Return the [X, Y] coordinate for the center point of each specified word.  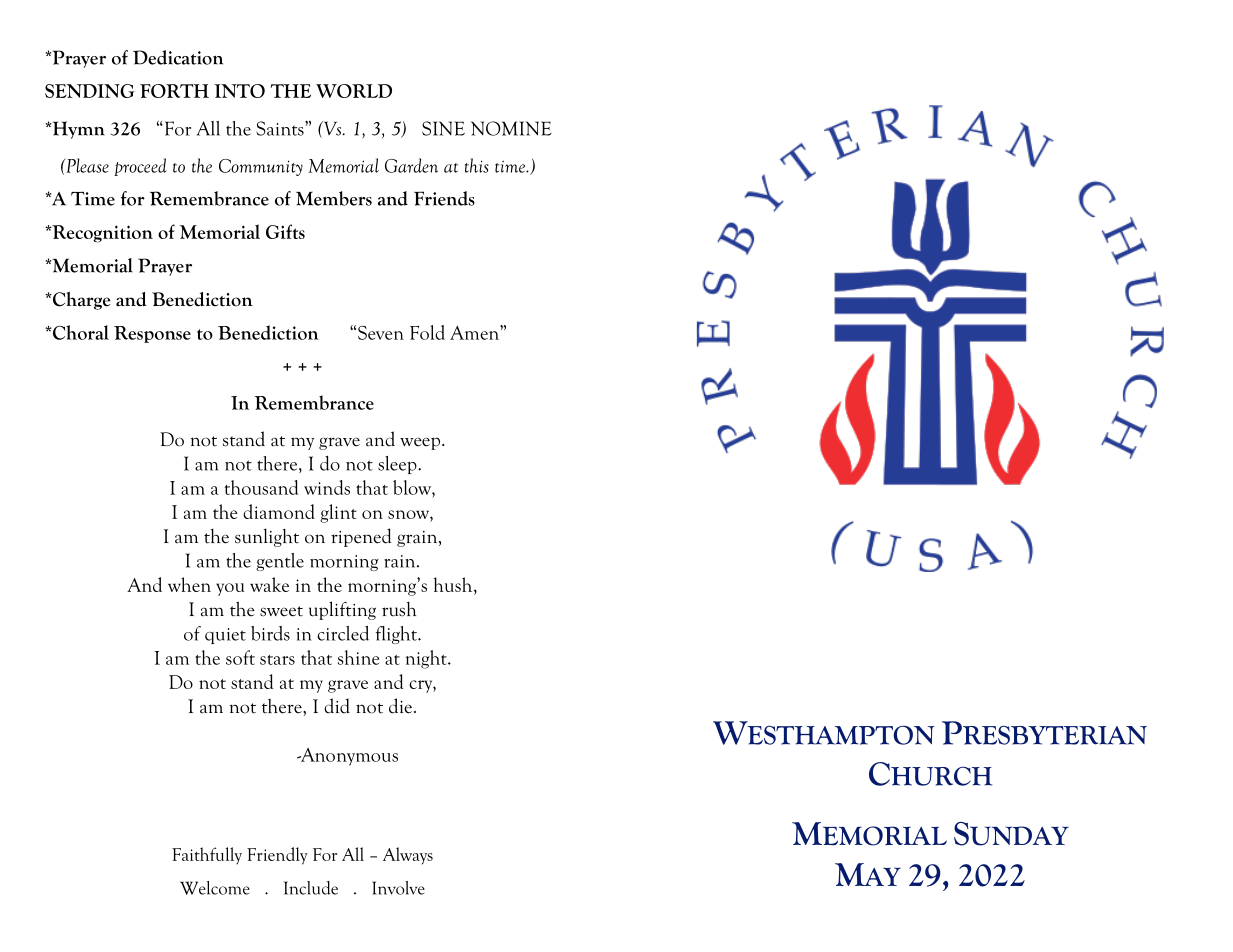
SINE [443, 128]
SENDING [89, 91]
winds [327, 487]
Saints [281, 128]
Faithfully [207, 855]
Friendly [277, 856]
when [189, 584]
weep [421, 443]
